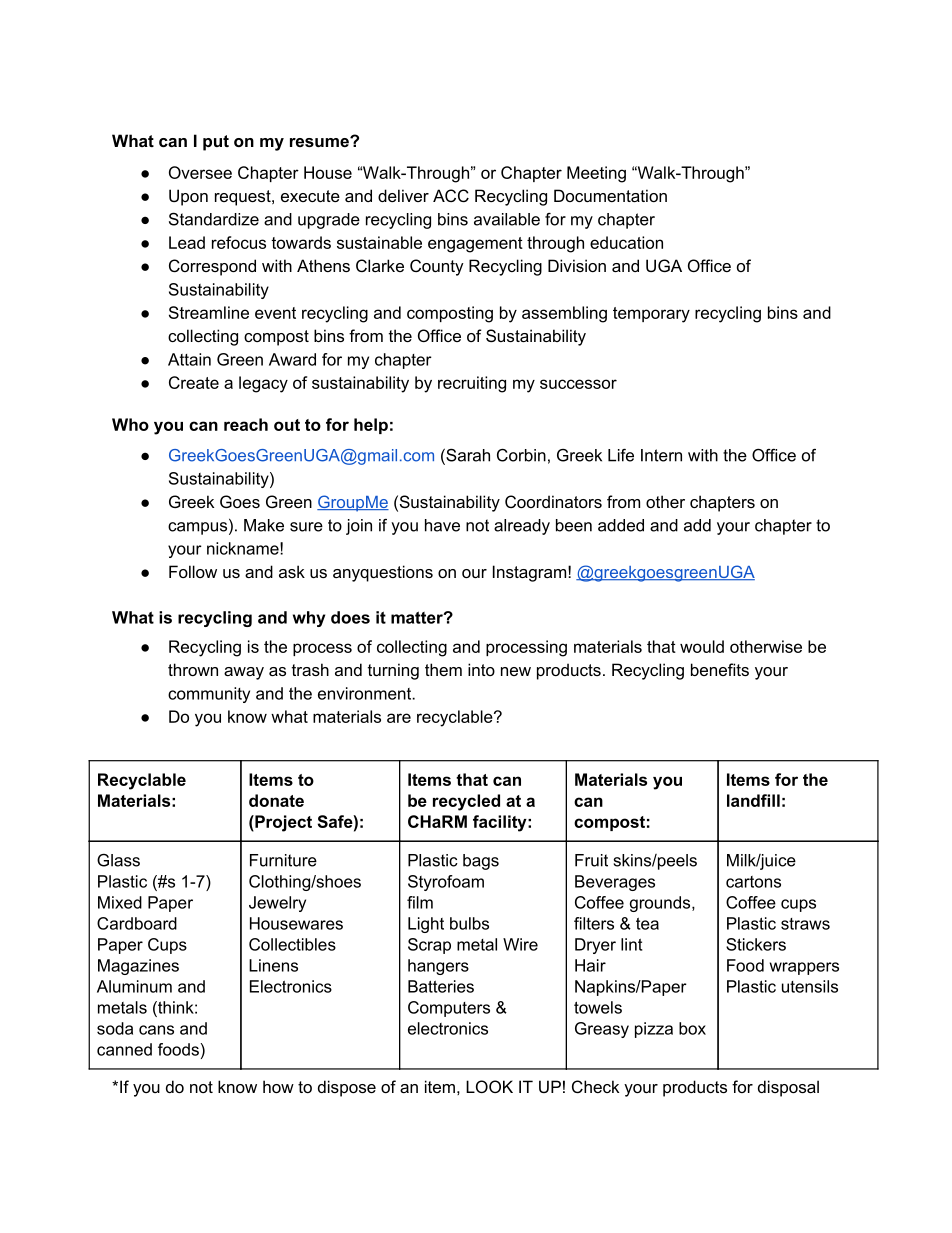 The image size is (952, 1233). I want to click on recycled, so click(466, 802).
